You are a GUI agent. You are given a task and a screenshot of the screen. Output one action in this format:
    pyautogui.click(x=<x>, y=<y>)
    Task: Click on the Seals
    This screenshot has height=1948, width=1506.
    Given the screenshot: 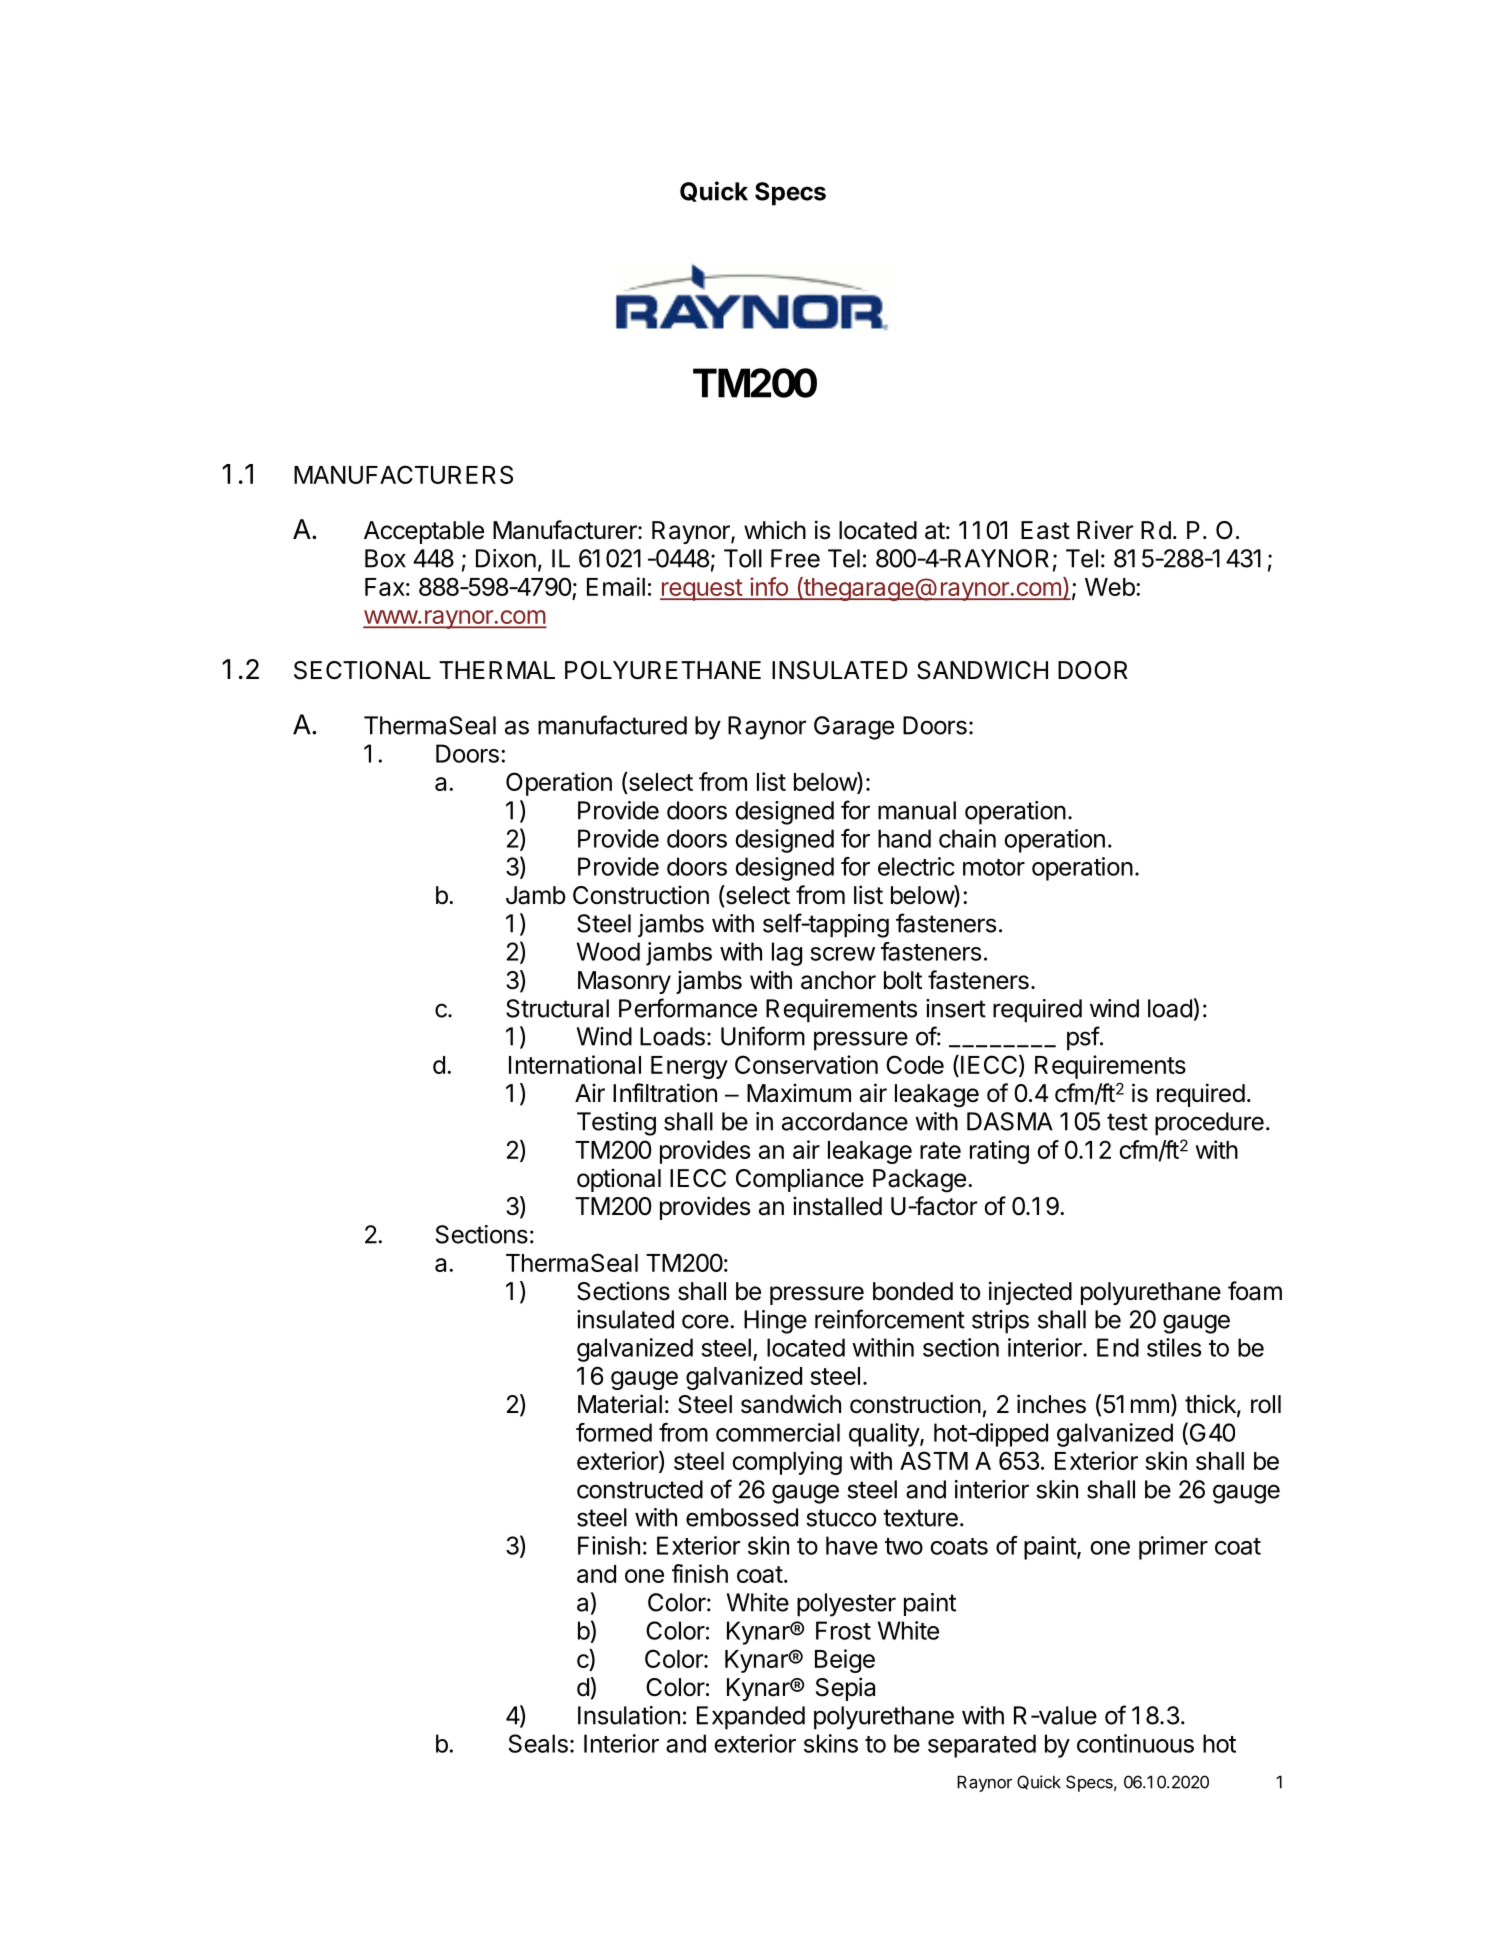 What is the action you would take?
    pyautogui.click(x=538, y=1743)
